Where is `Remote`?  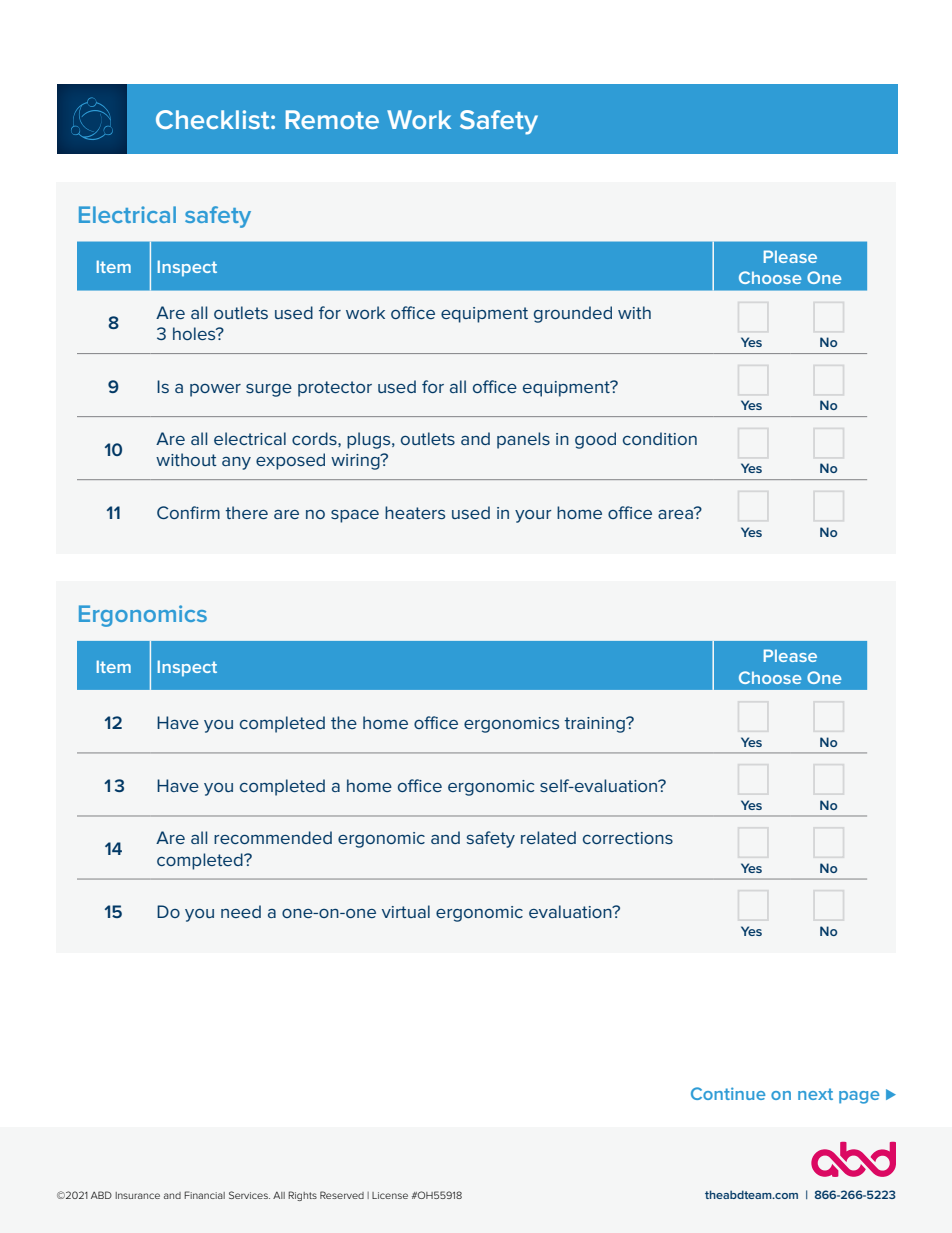
Remote is located at coordinates (332, 119).
